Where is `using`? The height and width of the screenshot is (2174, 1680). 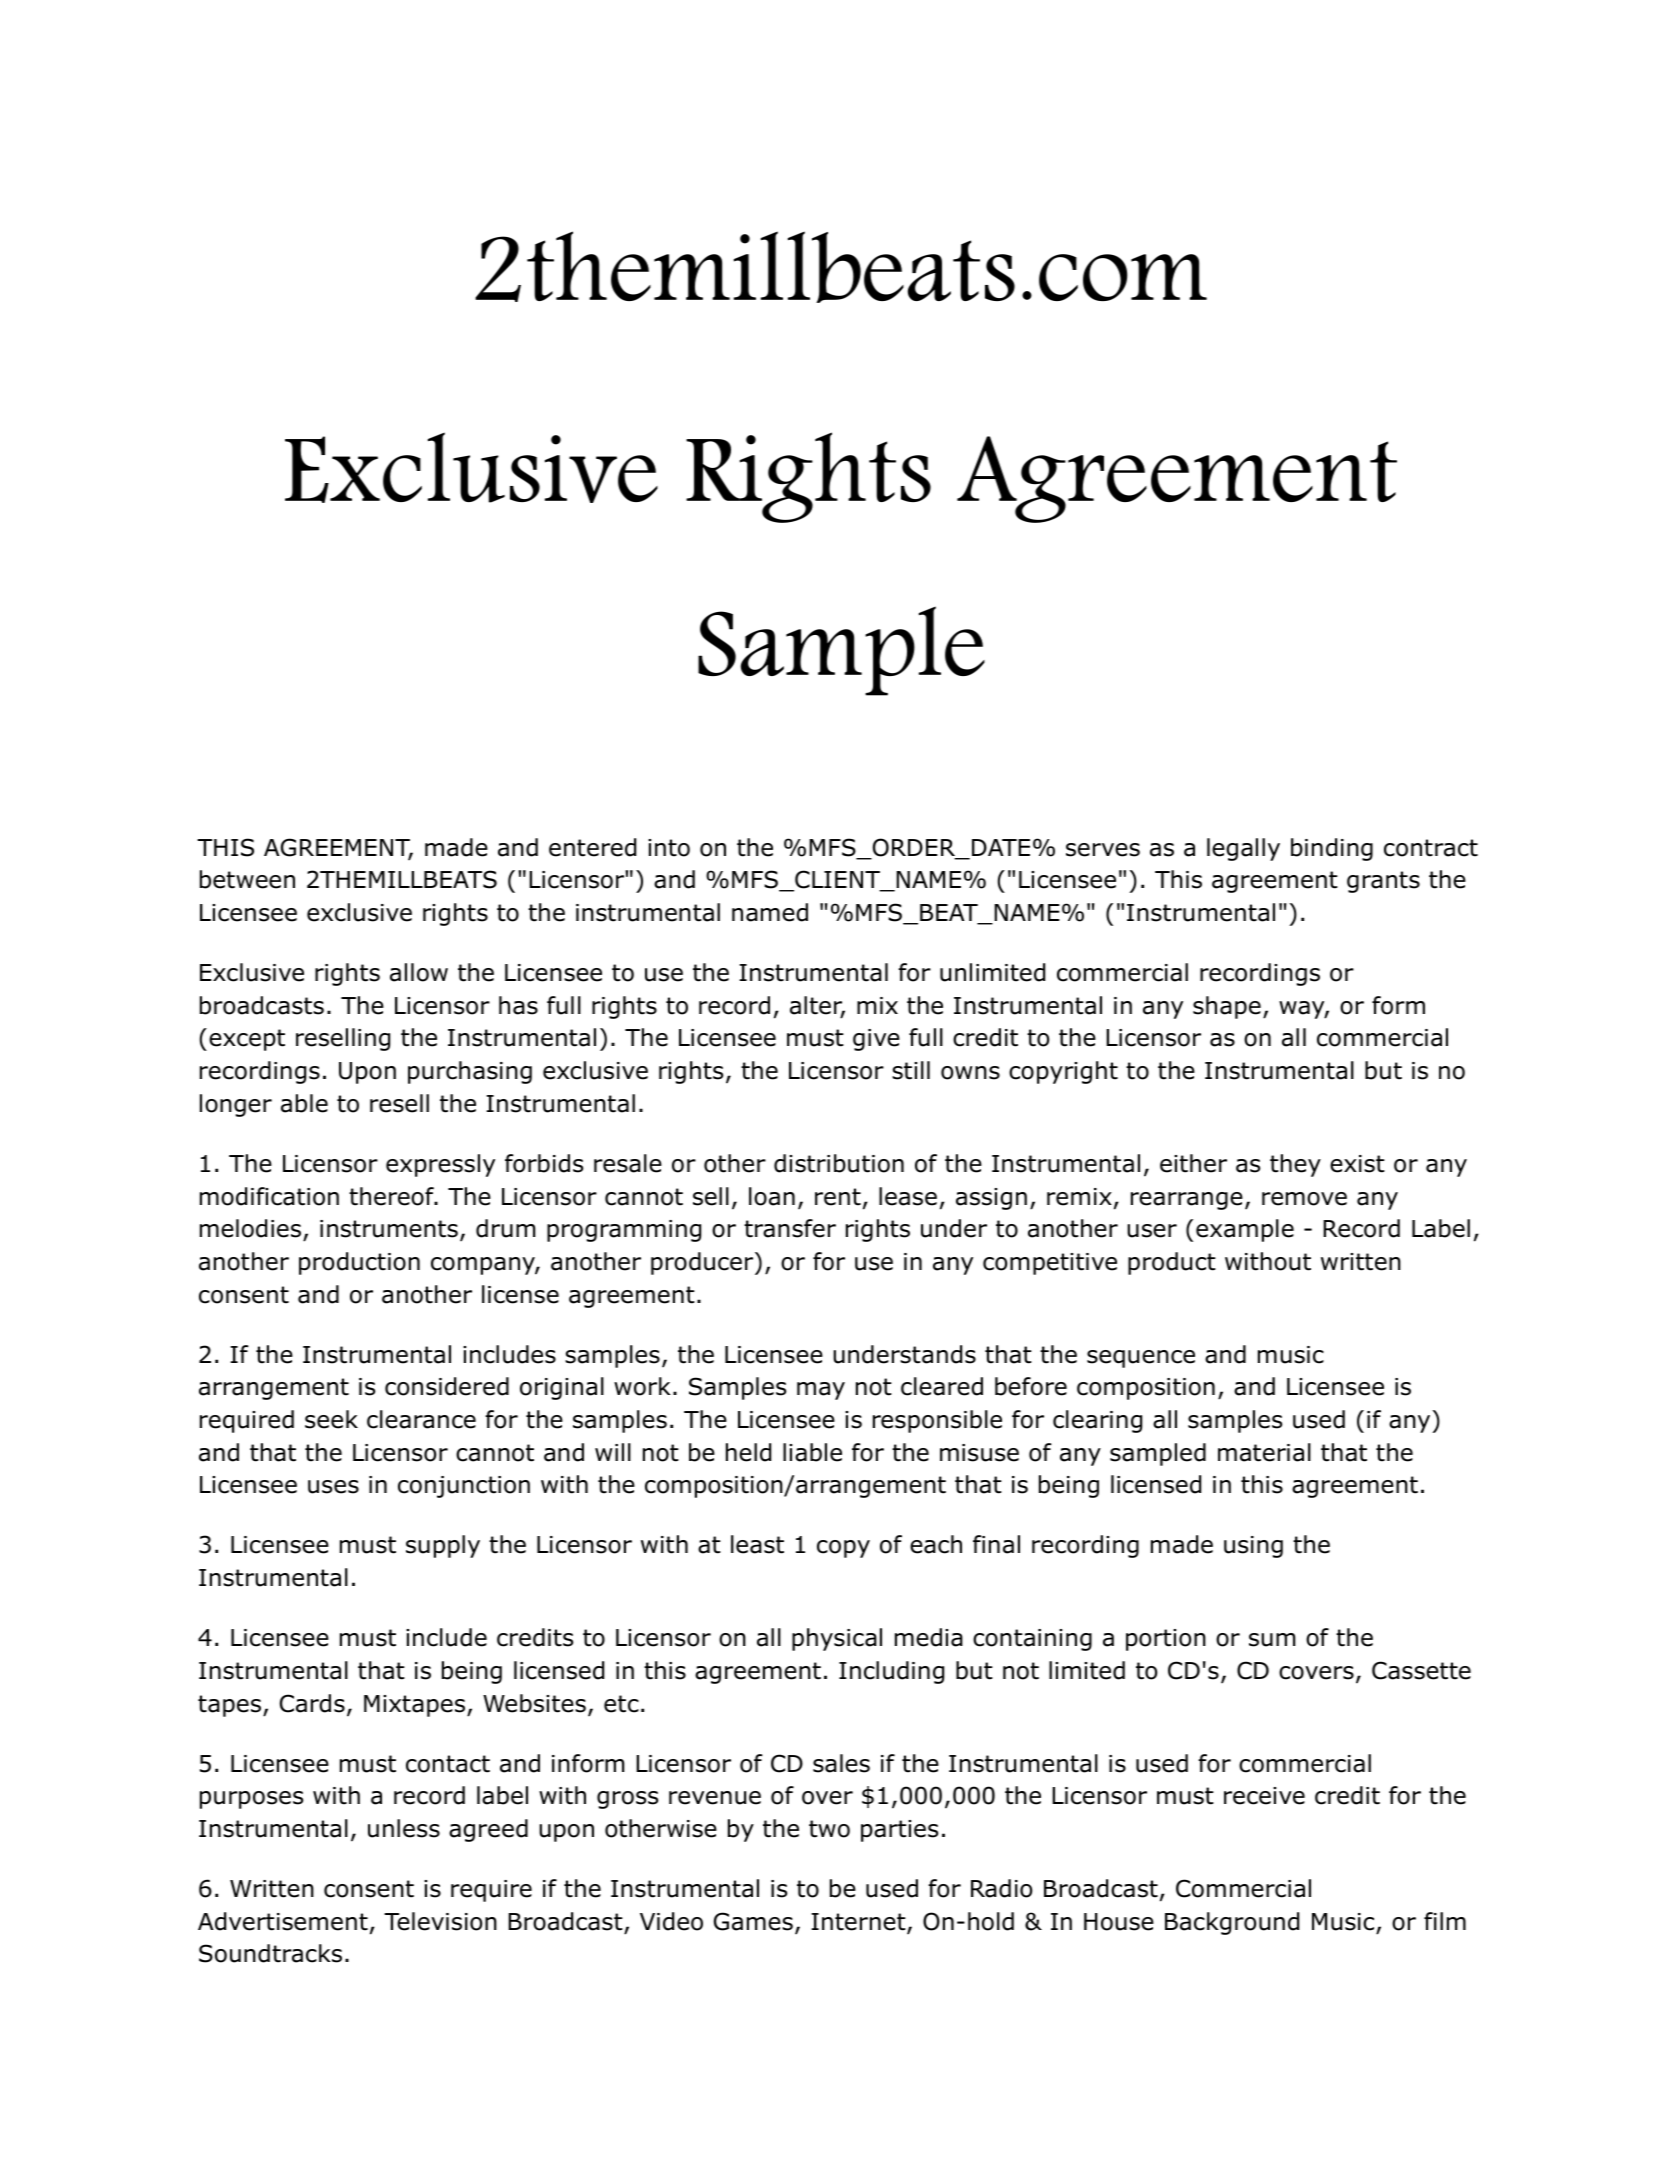
using is located at coordinates (1253, 1547).
